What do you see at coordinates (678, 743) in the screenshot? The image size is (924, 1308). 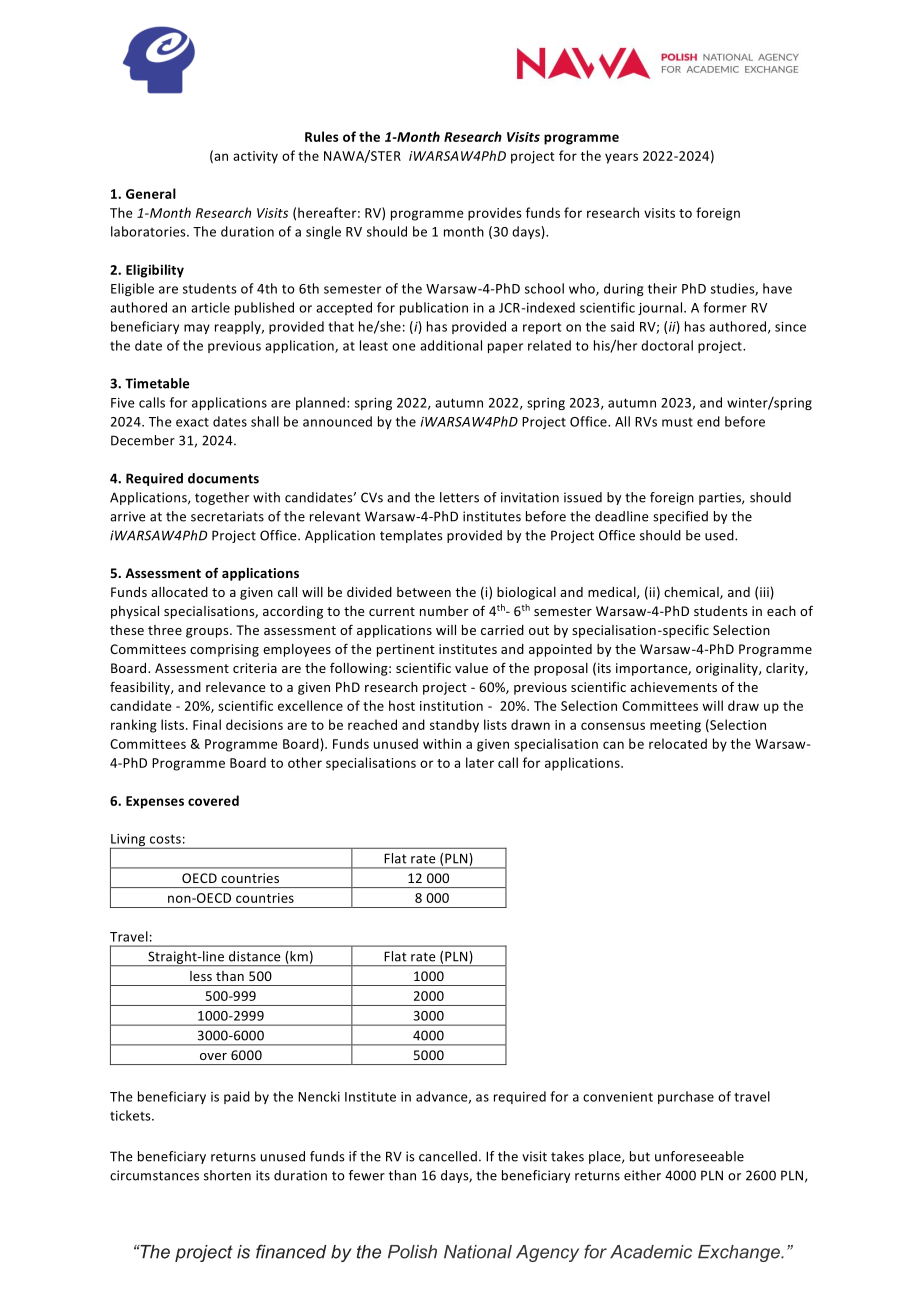 I see `relocated` at bounding box center [678, 743].
